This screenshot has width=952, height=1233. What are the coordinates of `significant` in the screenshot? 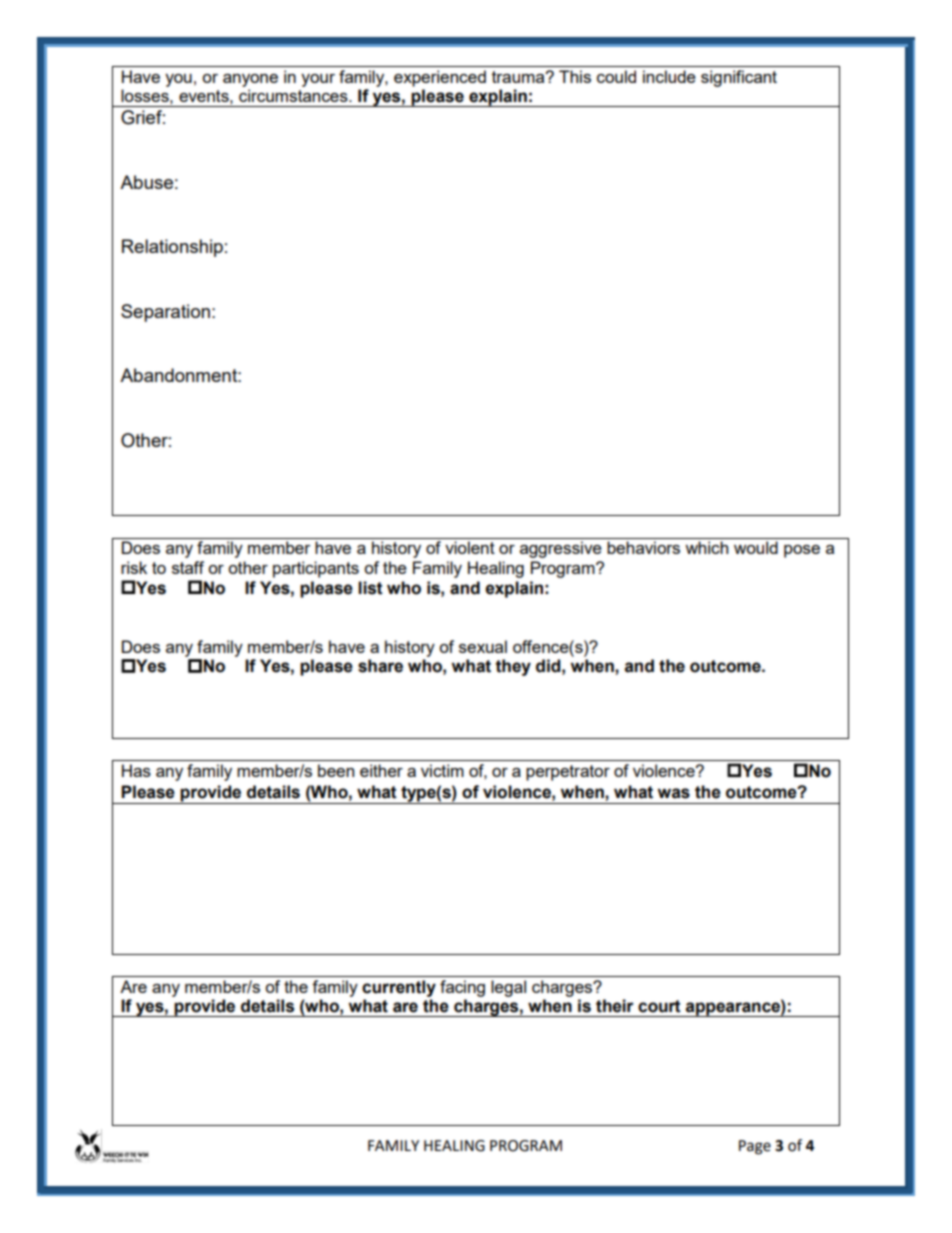 It's located at (739, 78).
